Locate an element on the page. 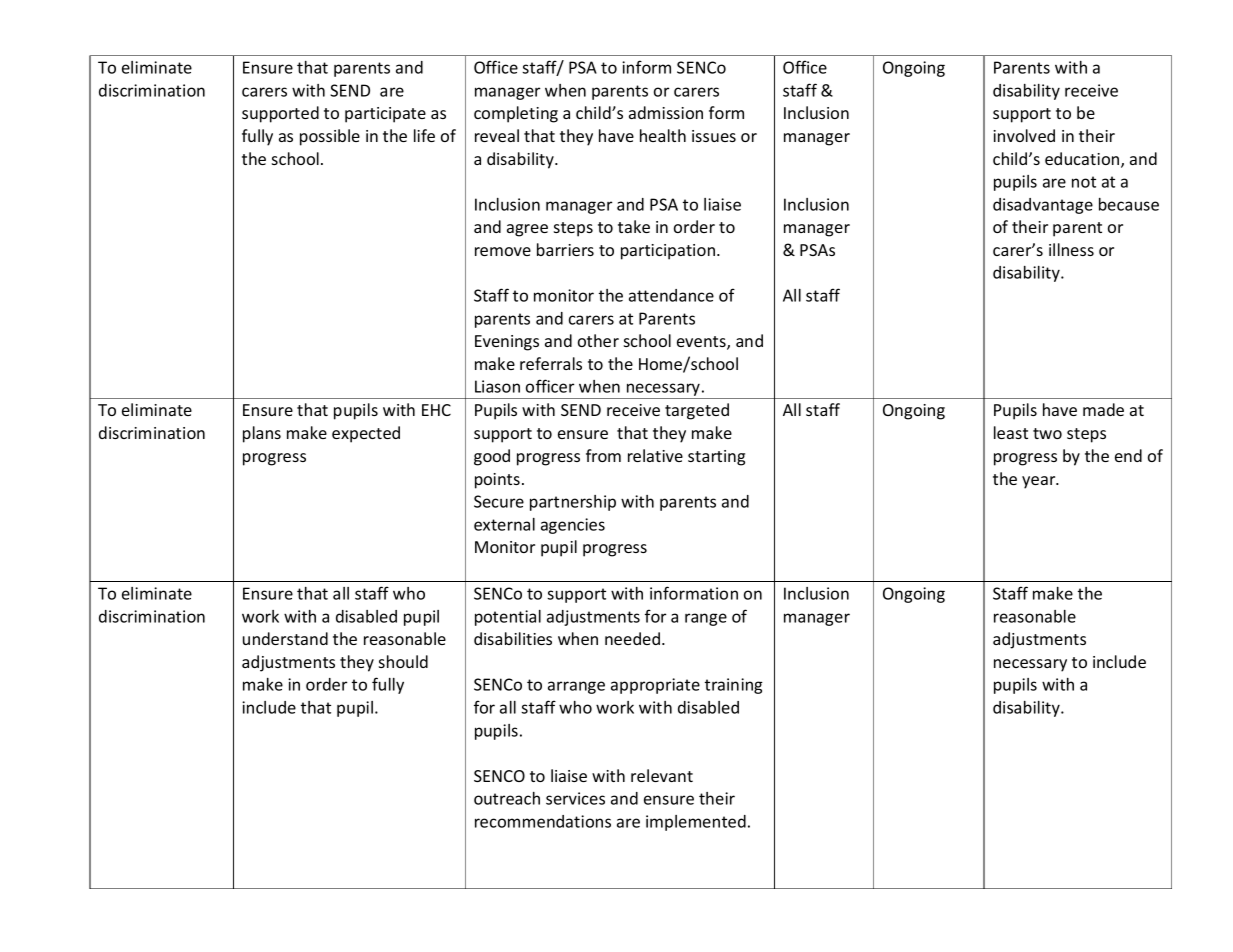 Image resolution: width=1233 pixels, height=952 pixels. possible is located at coordinates (330, 137).
